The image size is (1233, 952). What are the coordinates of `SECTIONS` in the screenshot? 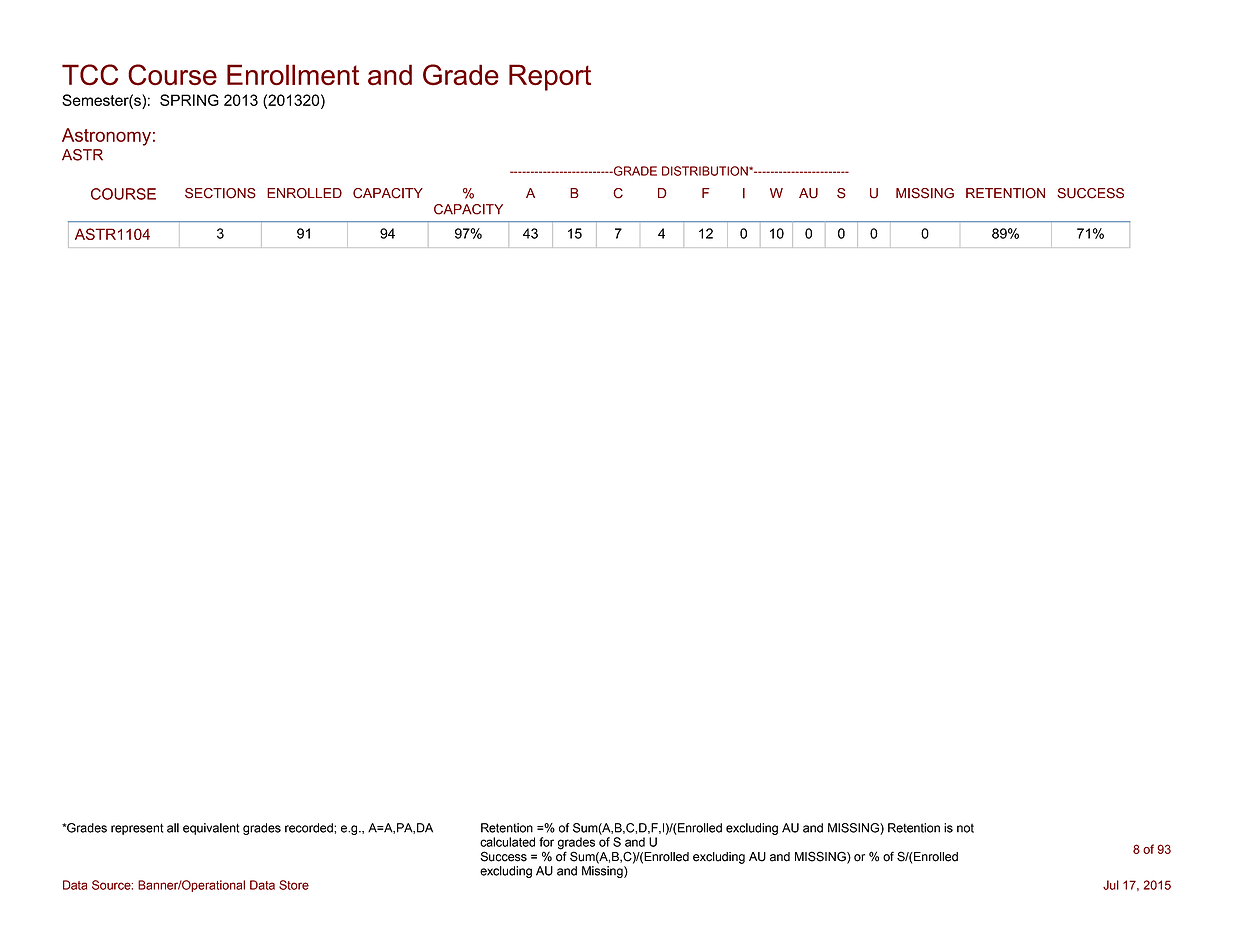 It's located at (220, 193).
